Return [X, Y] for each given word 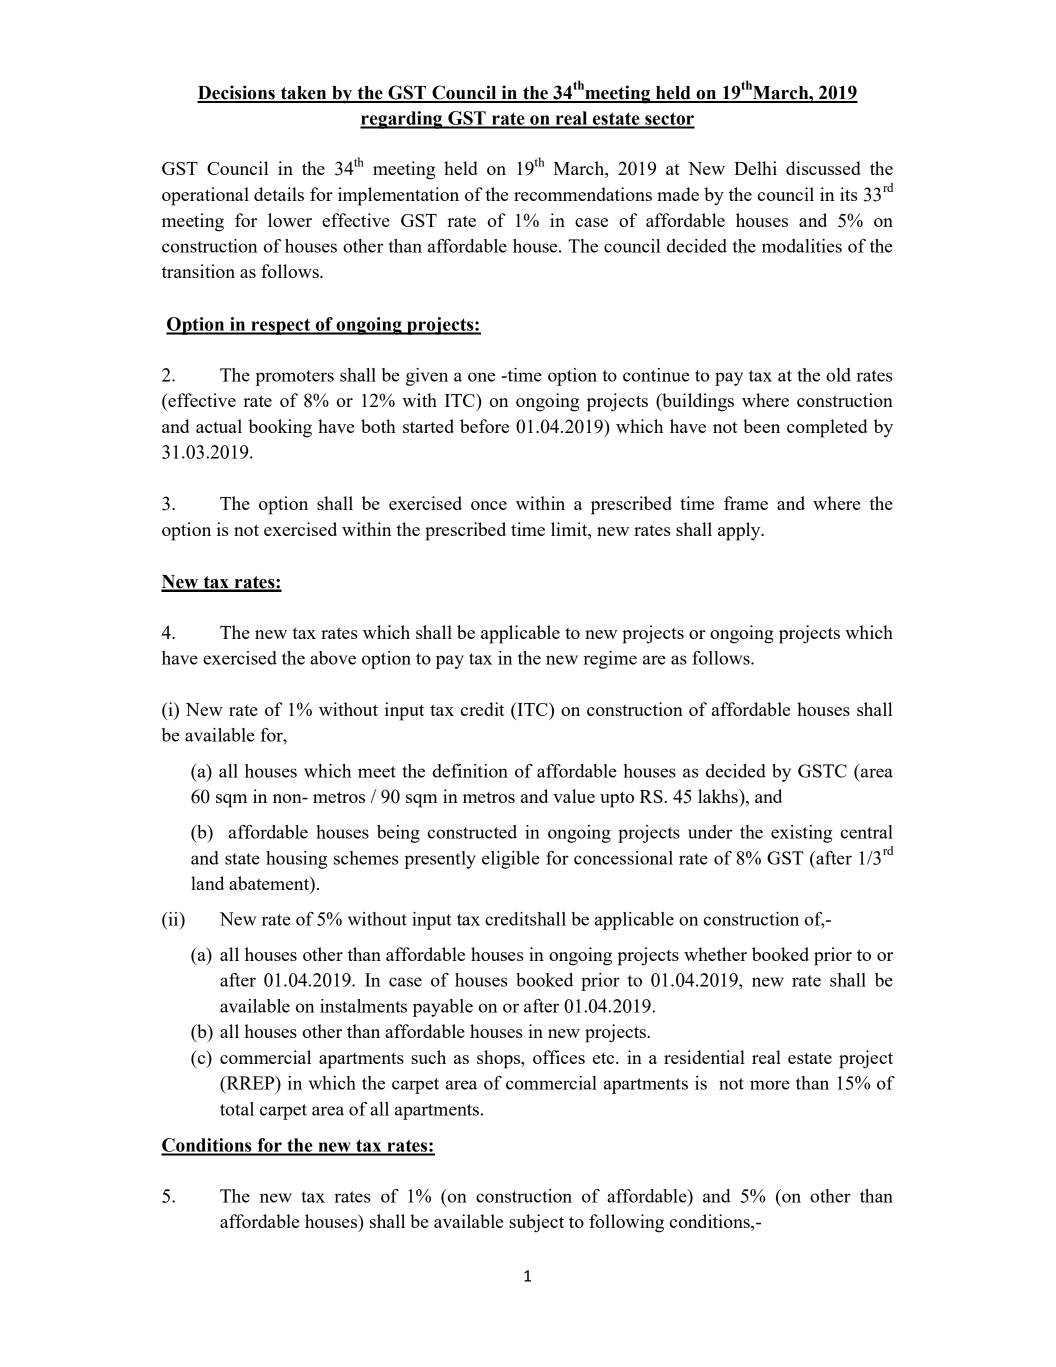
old [838, 375]
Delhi [755, 168]
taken [303, 94]
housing [296, 860]
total [237, 1109]
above [333, 658]
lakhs [719, 796]
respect [281, 326]
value [574, 796]
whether [715, 954]
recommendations [583, 194]
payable [443, 1008]
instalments [363, 1006]
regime [610, 660]
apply [740, 531]
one [481, 377]
